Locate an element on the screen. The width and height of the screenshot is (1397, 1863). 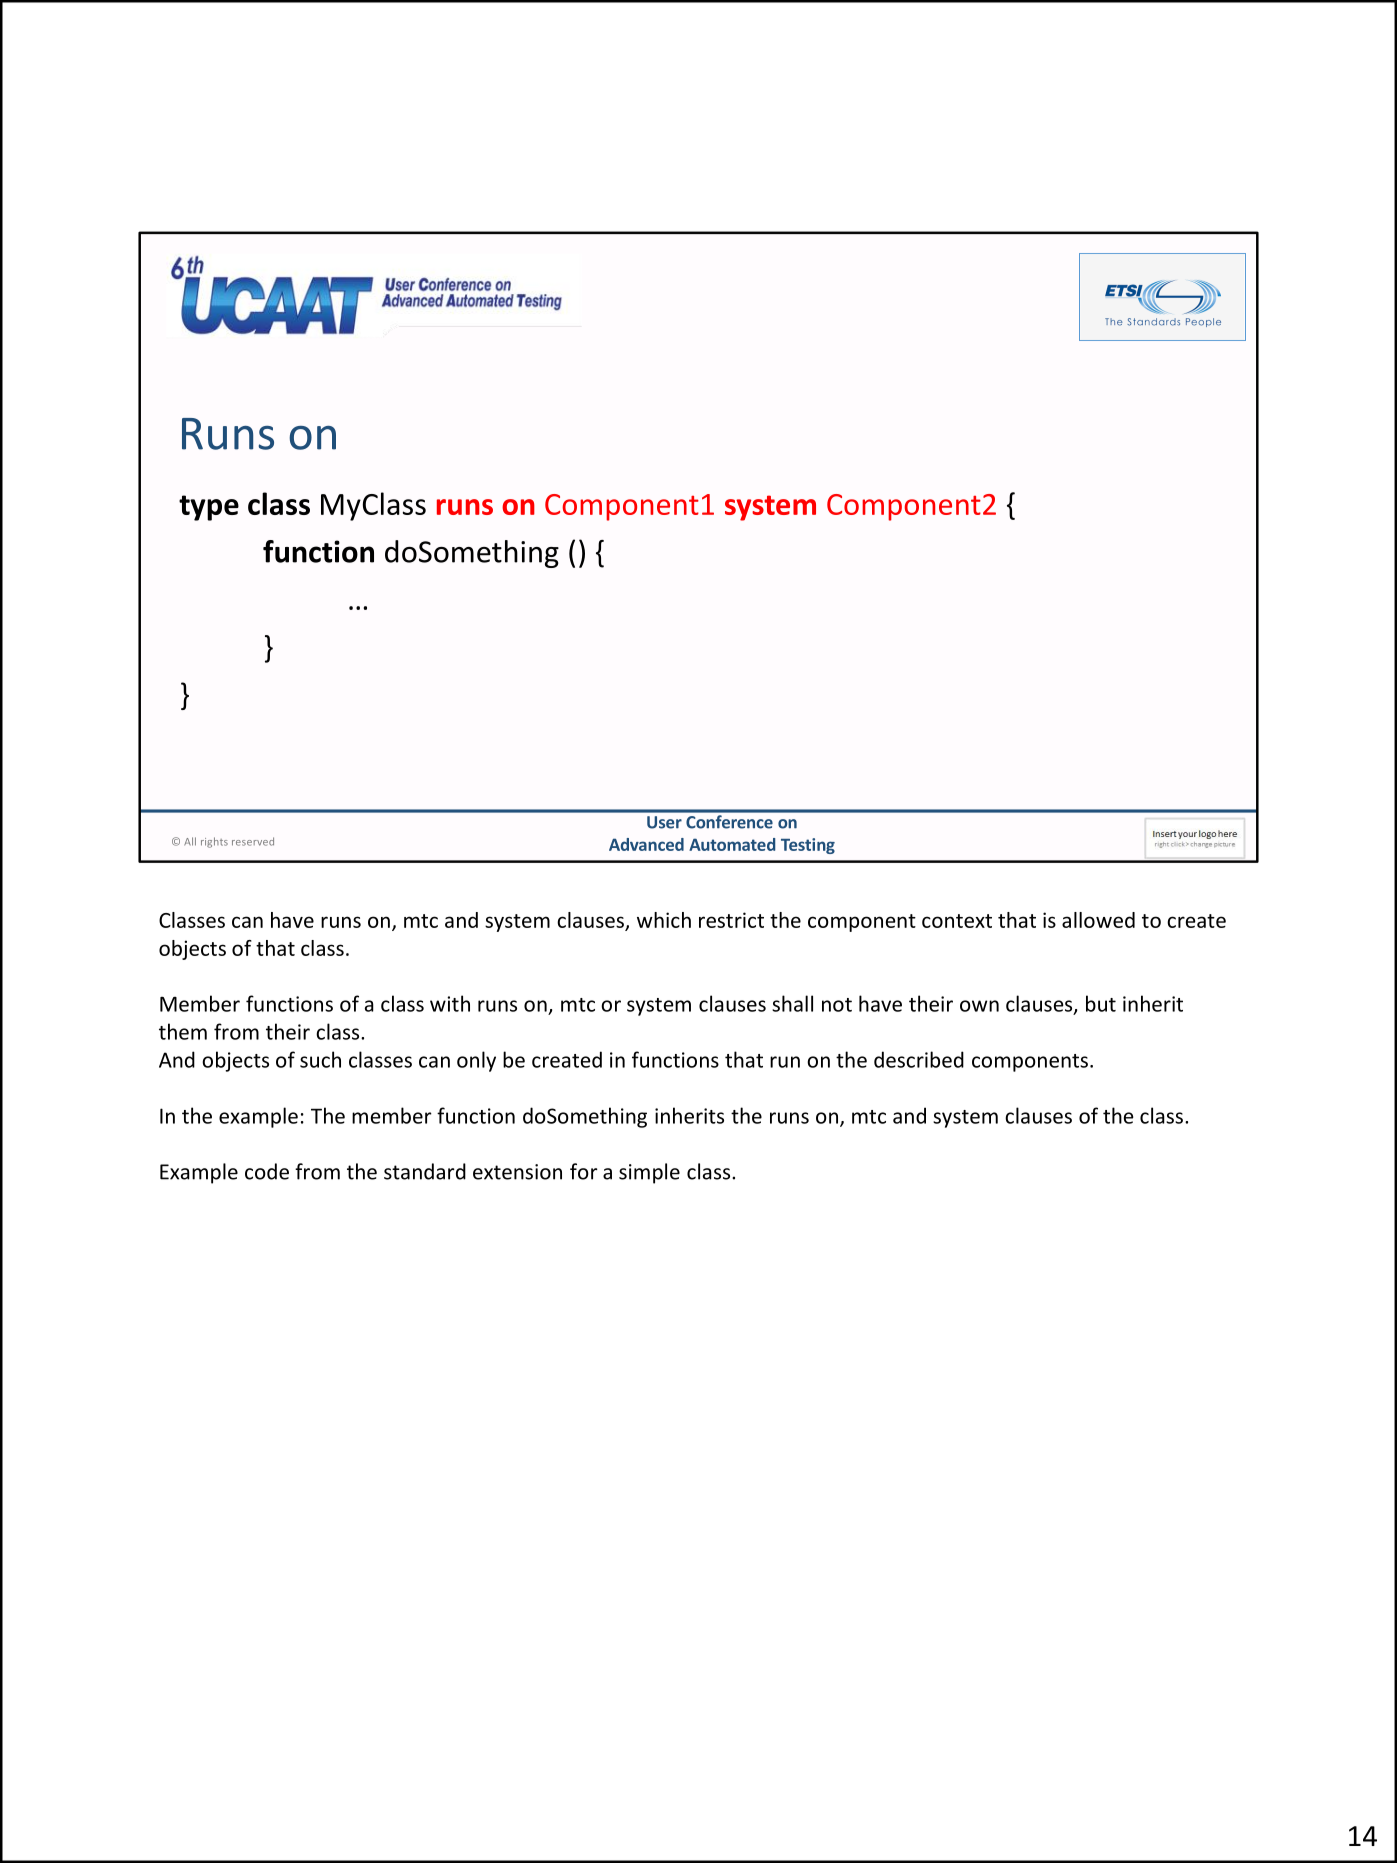
own is located at coordinates (979, 1006).
